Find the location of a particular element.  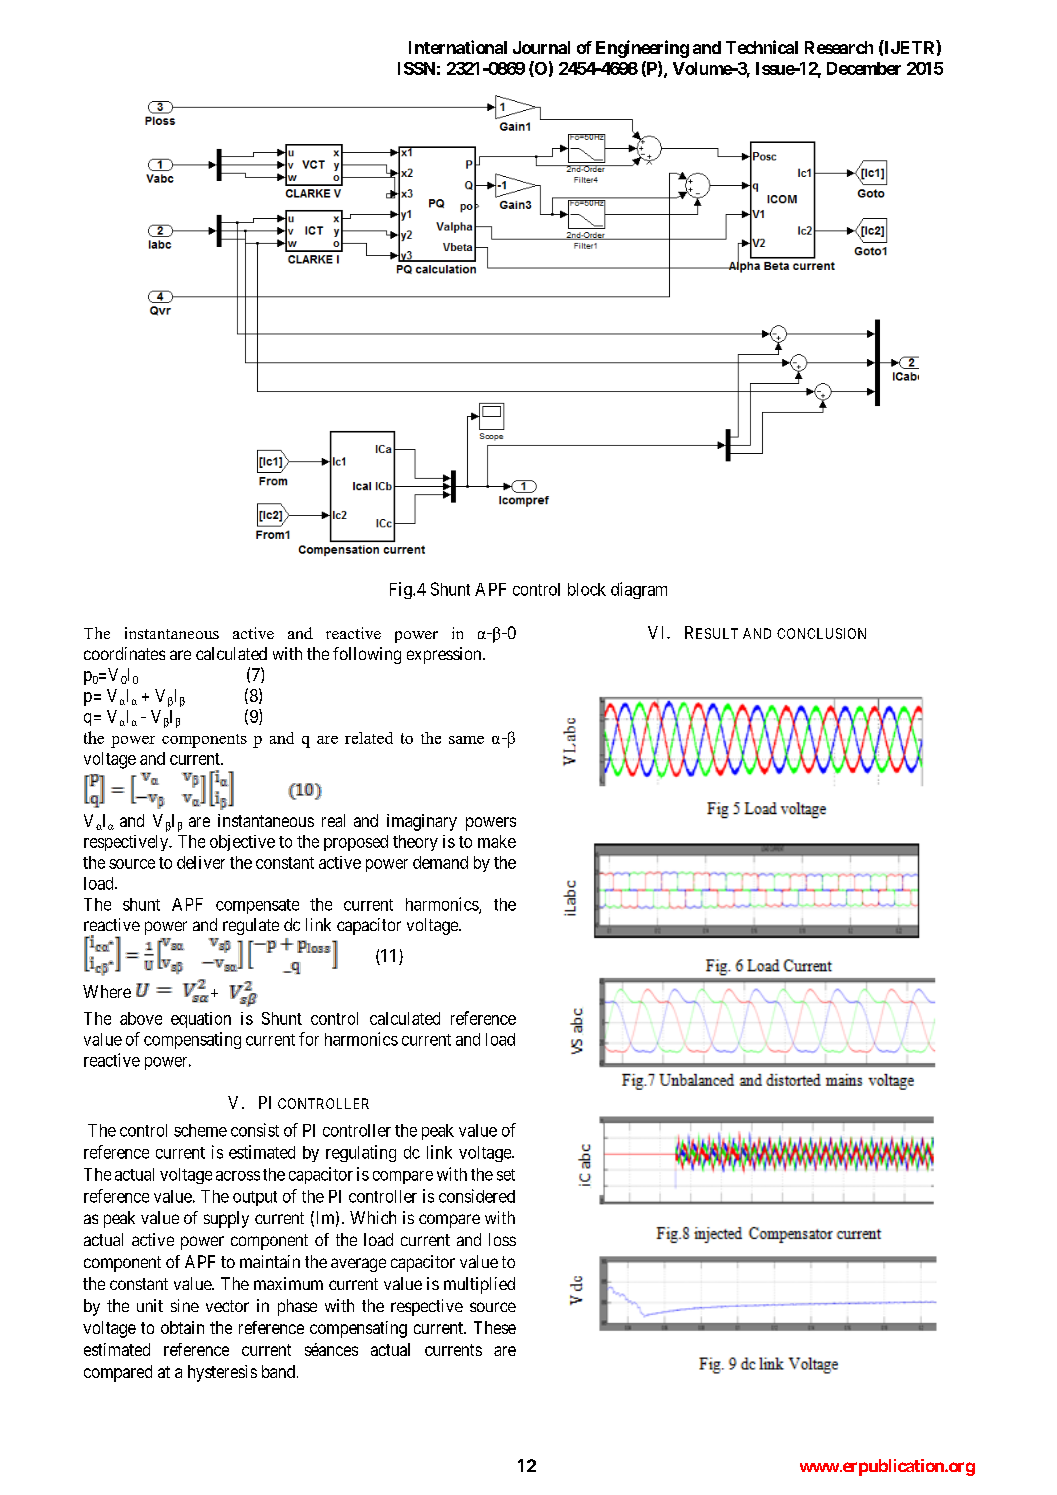

Technical is located at coordinates (762, 47).
